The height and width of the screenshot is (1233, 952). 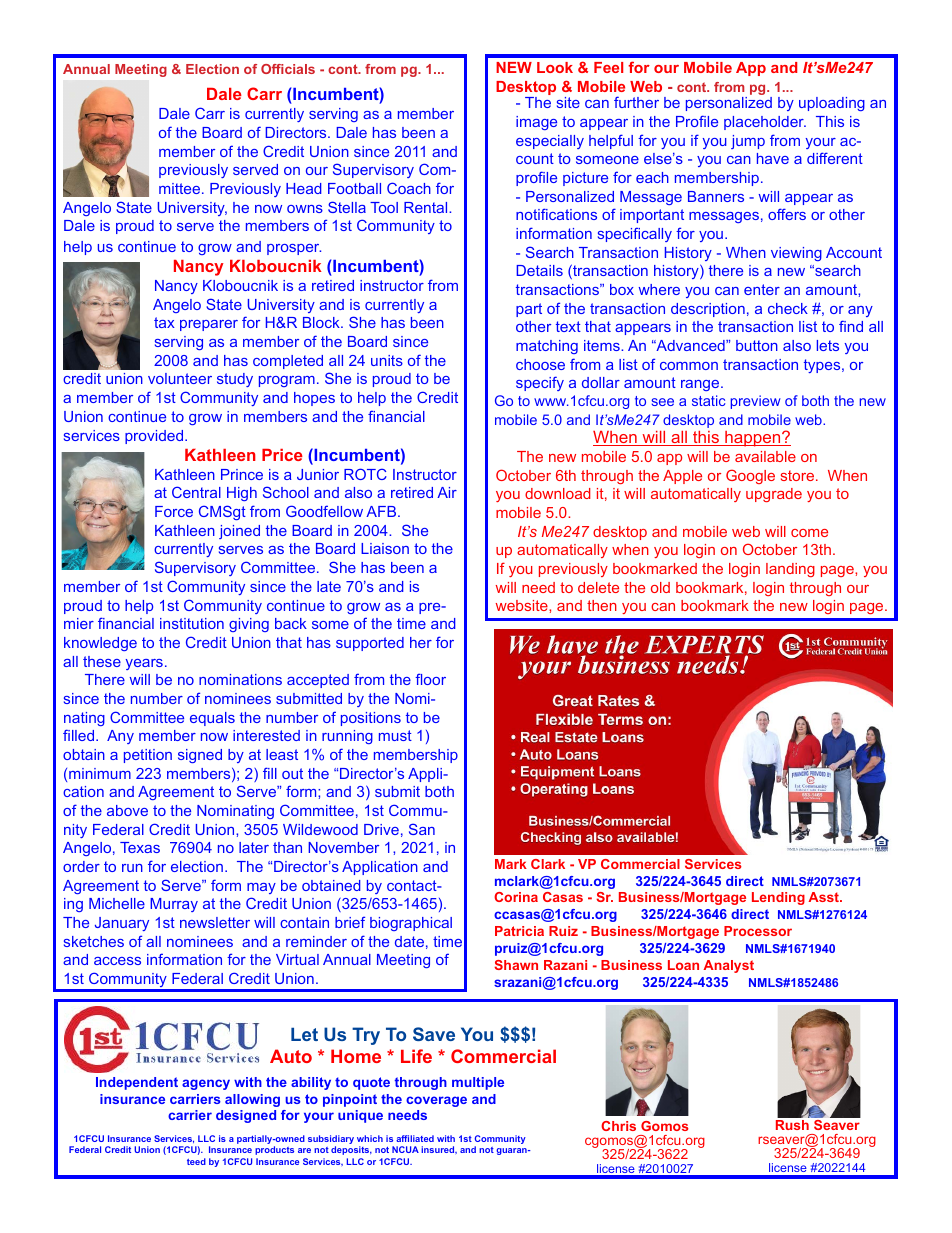 What do you see at coordinates (765, 123) in the screenshot?
I see `placeholder` at bounding box center [765, 123].
